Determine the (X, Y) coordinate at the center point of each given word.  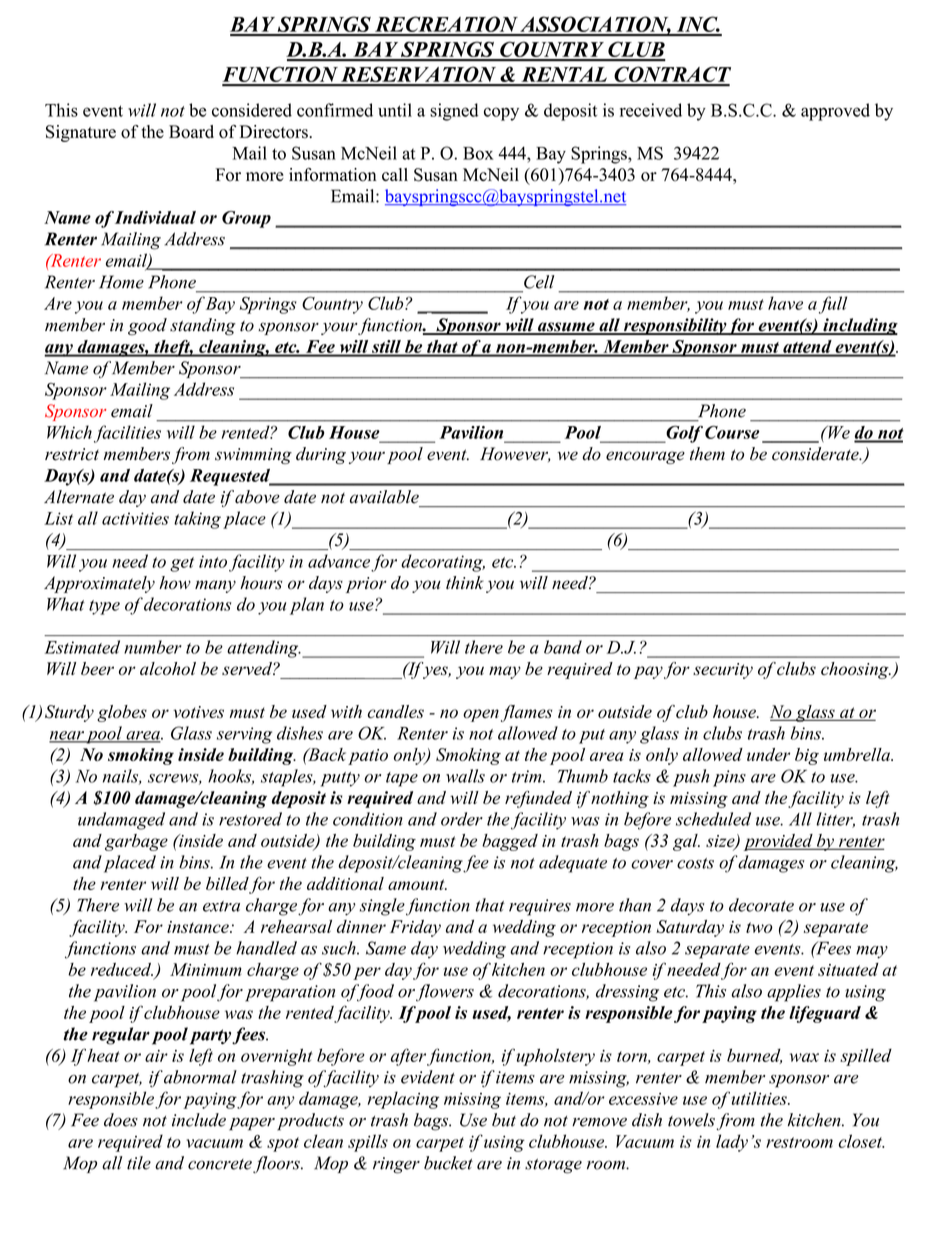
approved (835, 112)
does (121, 1120)
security (723, 671)
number (153, 647)
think (465, 582)
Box (478, 153)
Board (191, 132)
